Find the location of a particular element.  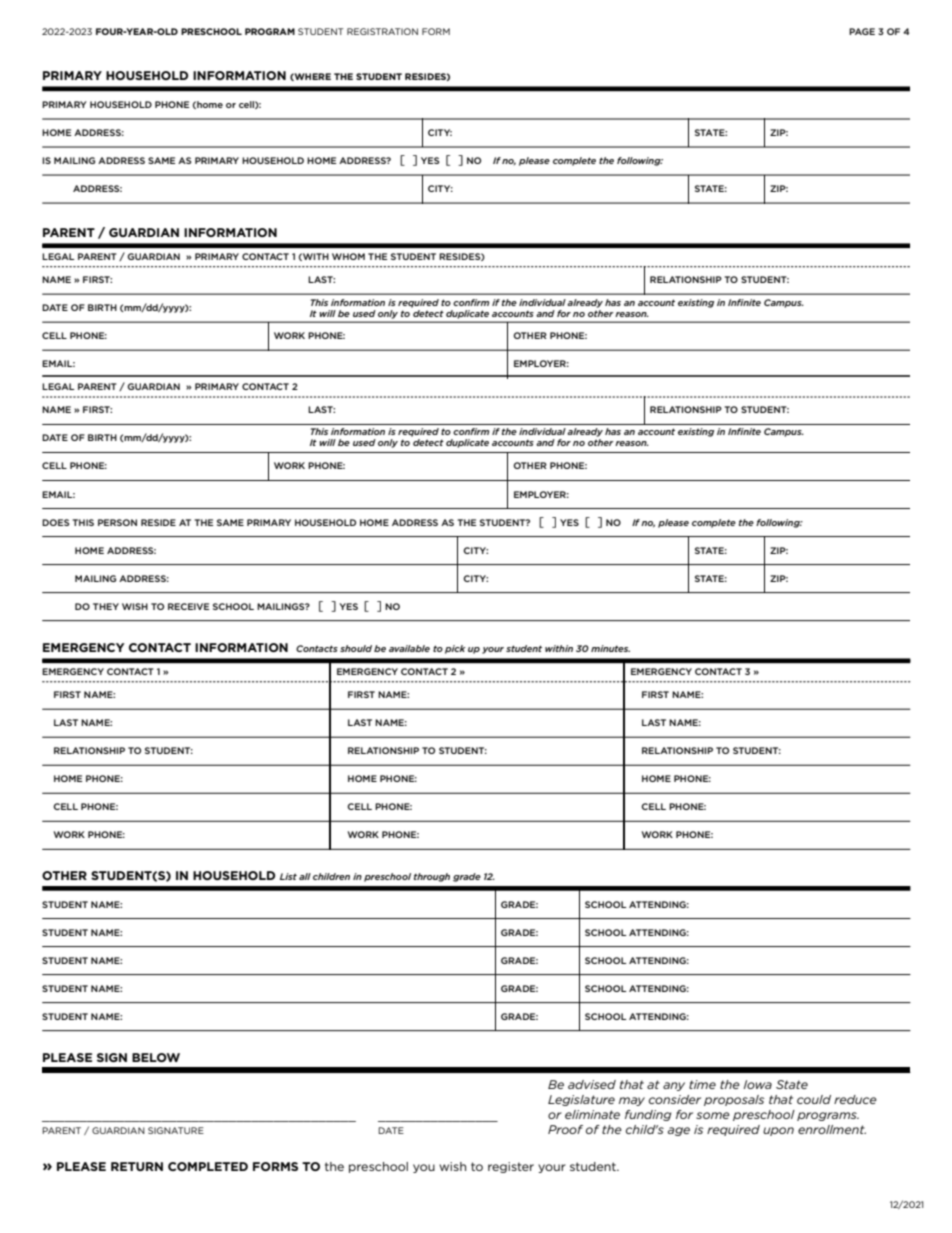

pick is located at coordinates (455, 649).
